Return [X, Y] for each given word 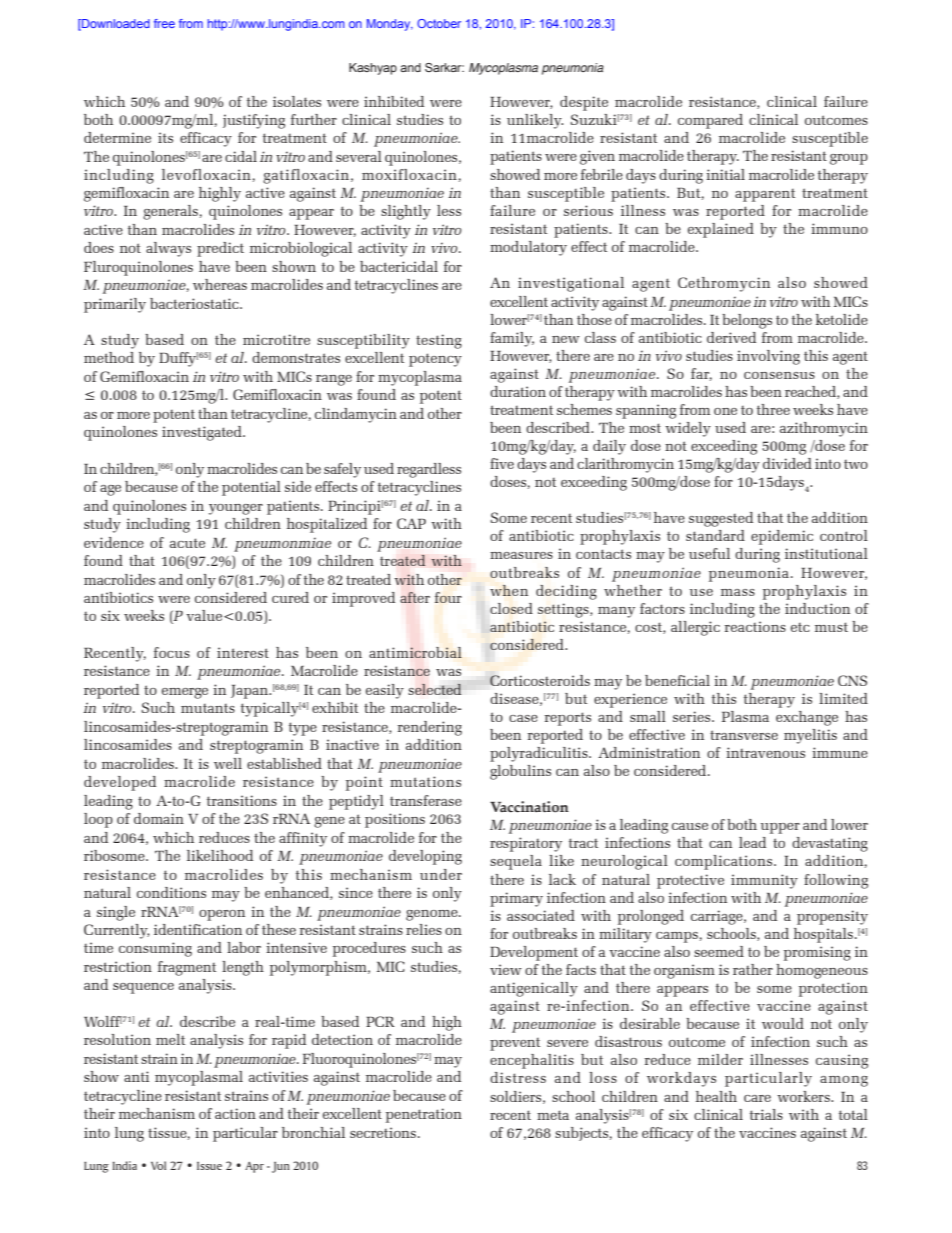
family [512, 339]
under [441, 874]
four [448, 597]
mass [738, 592]
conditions [171, 892]
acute [187, 543]
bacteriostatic [195, 303]
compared [710, 121]
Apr [254, 1167]
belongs [747, 321]
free [164, 23]
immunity [764, 881]
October [439, 23]
